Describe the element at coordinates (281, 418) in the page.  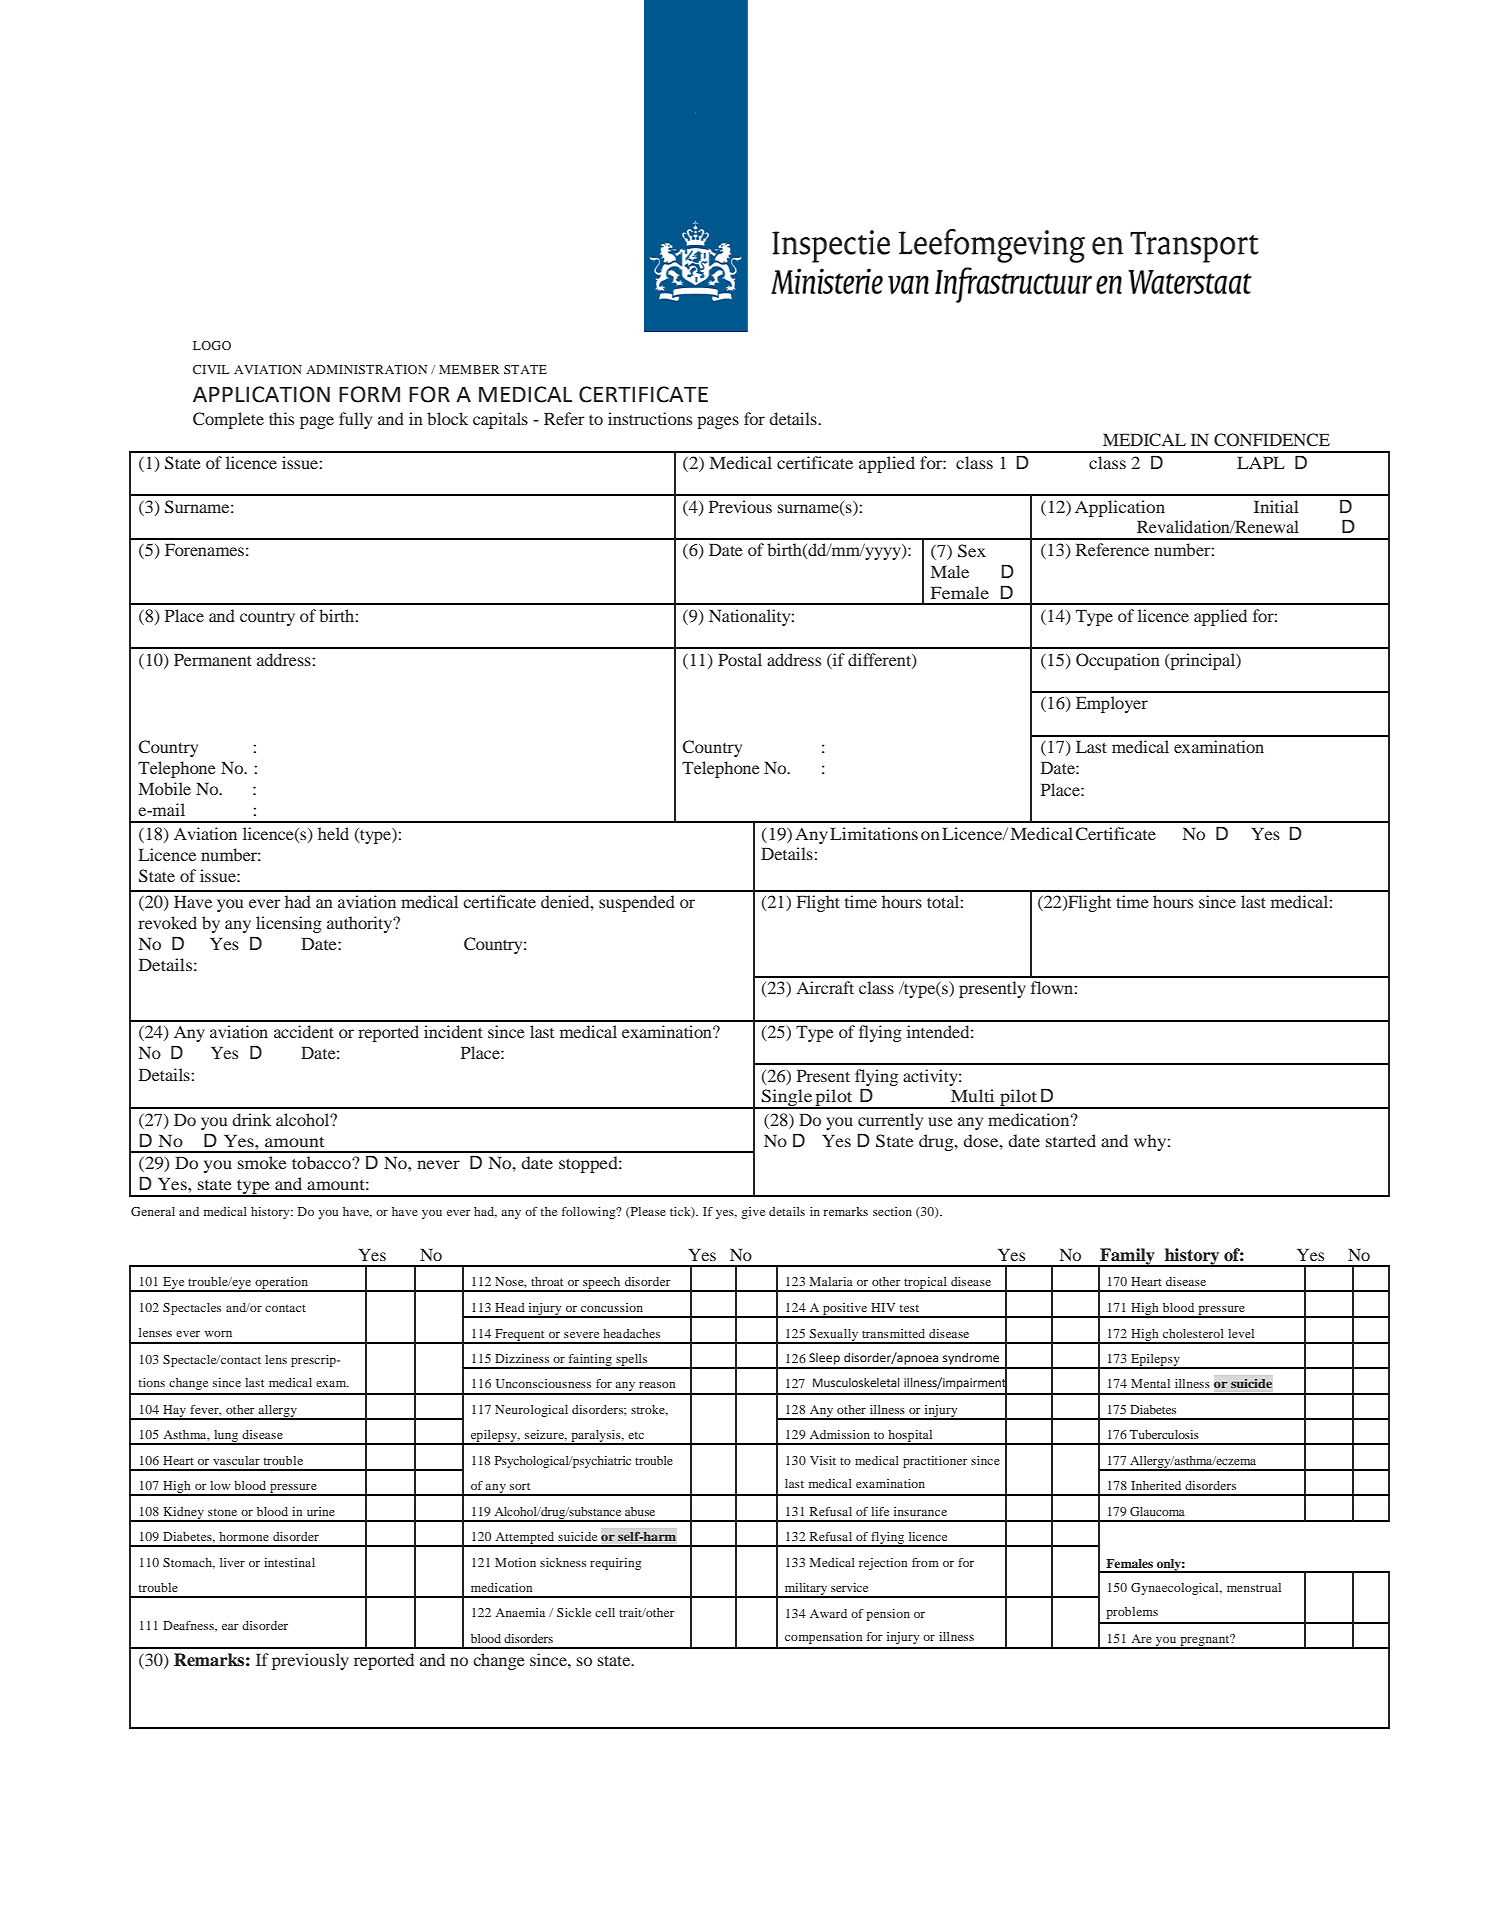
I see `this` at that location.
